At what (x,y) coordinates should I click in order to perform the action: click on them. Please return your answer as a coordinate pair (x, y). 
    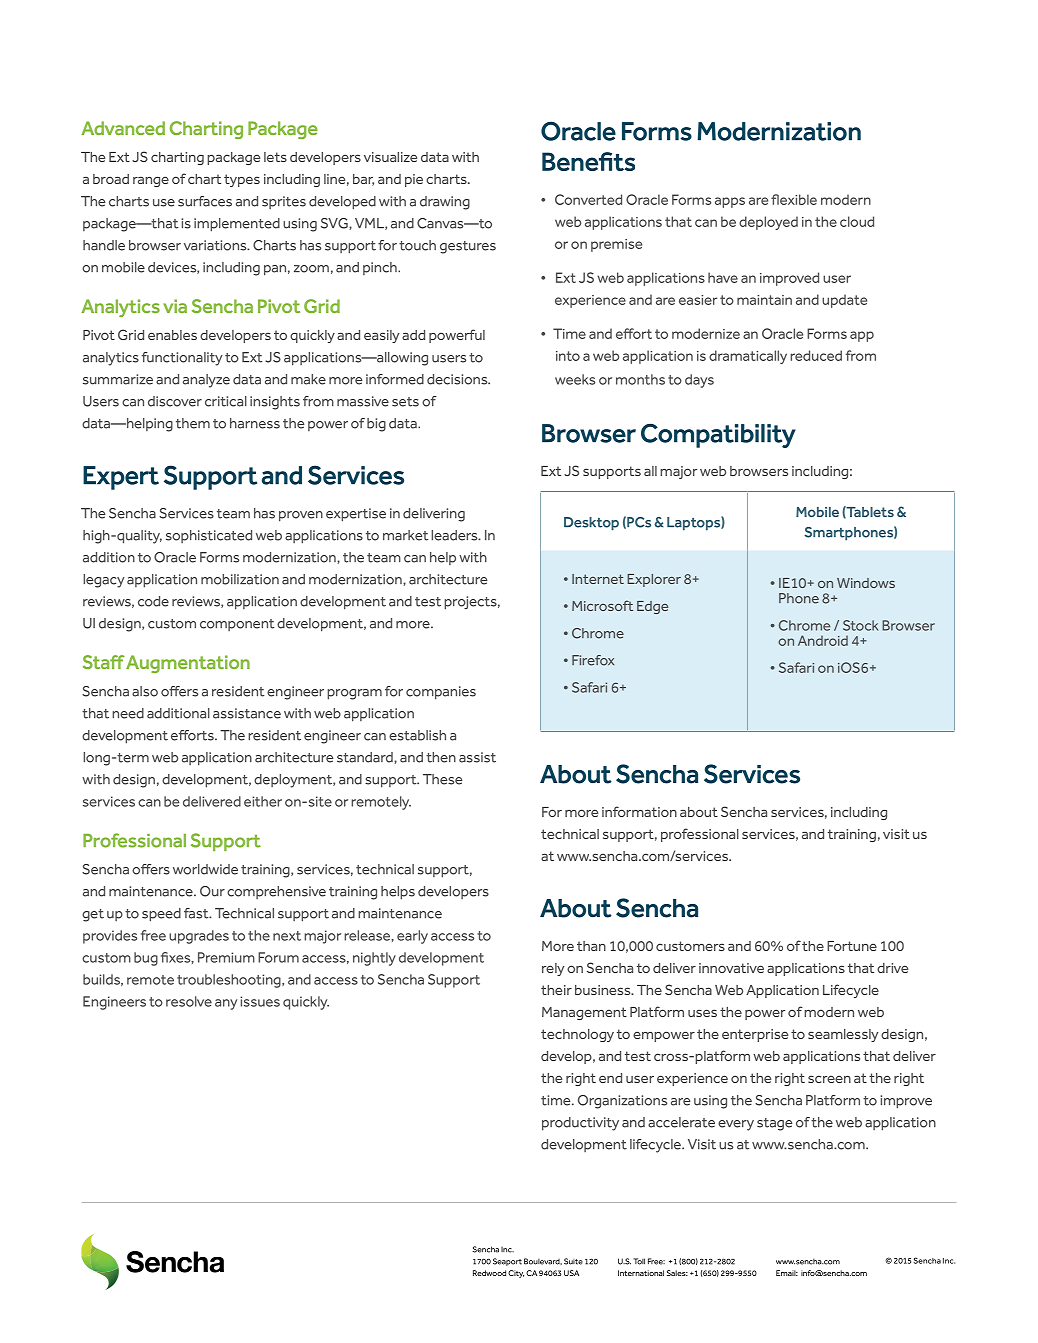
    Looking at the image, I should click on (193, 423).
